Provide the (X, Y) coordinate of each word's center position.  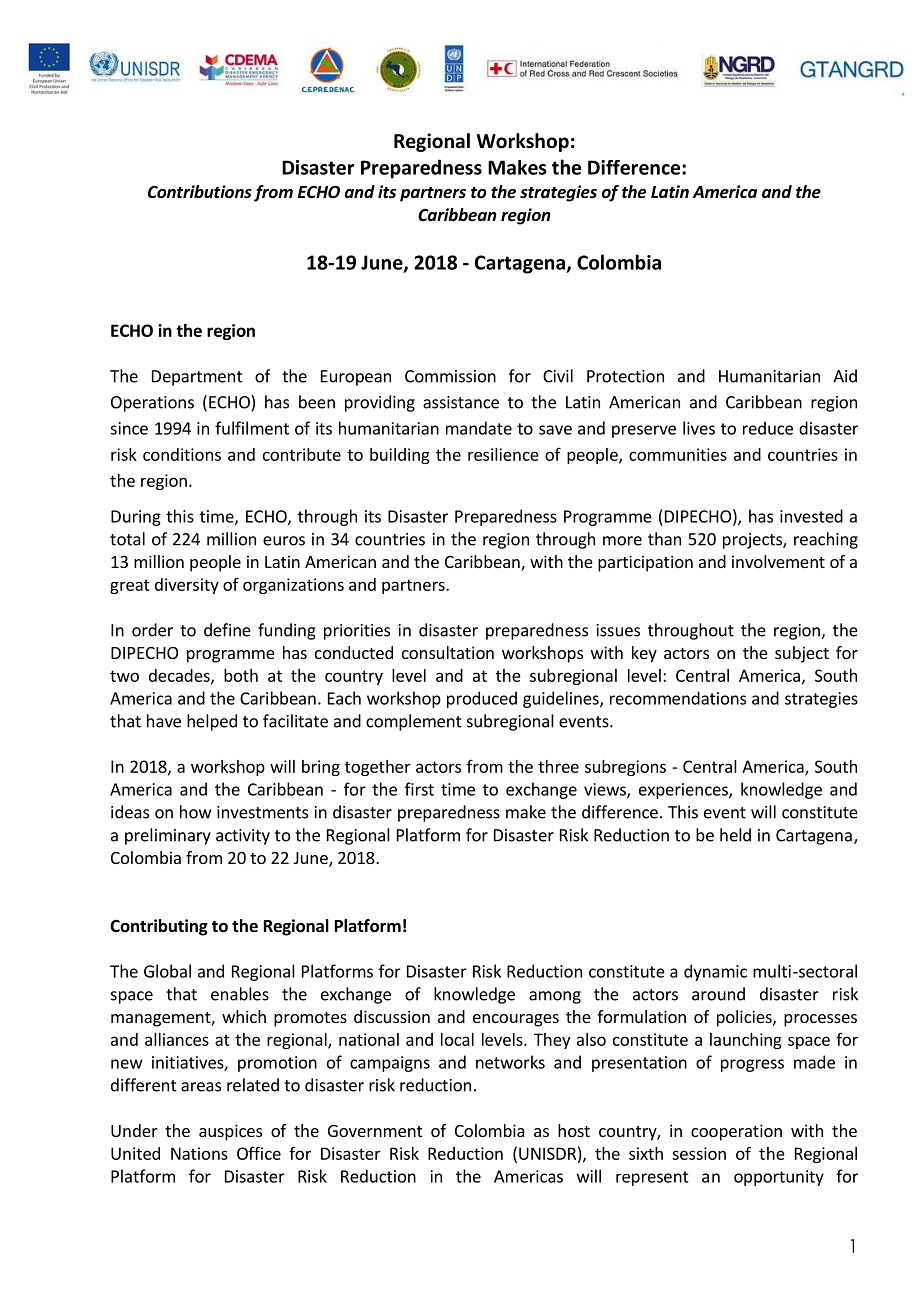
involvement (778, 561)
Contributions (200, 191)
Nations (199, 1153)
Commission (450, 376)
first (419, 789)
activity (243, 837)
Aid (845, 376)
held (735, 835)
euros (284, 541)
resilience (503, 454)
